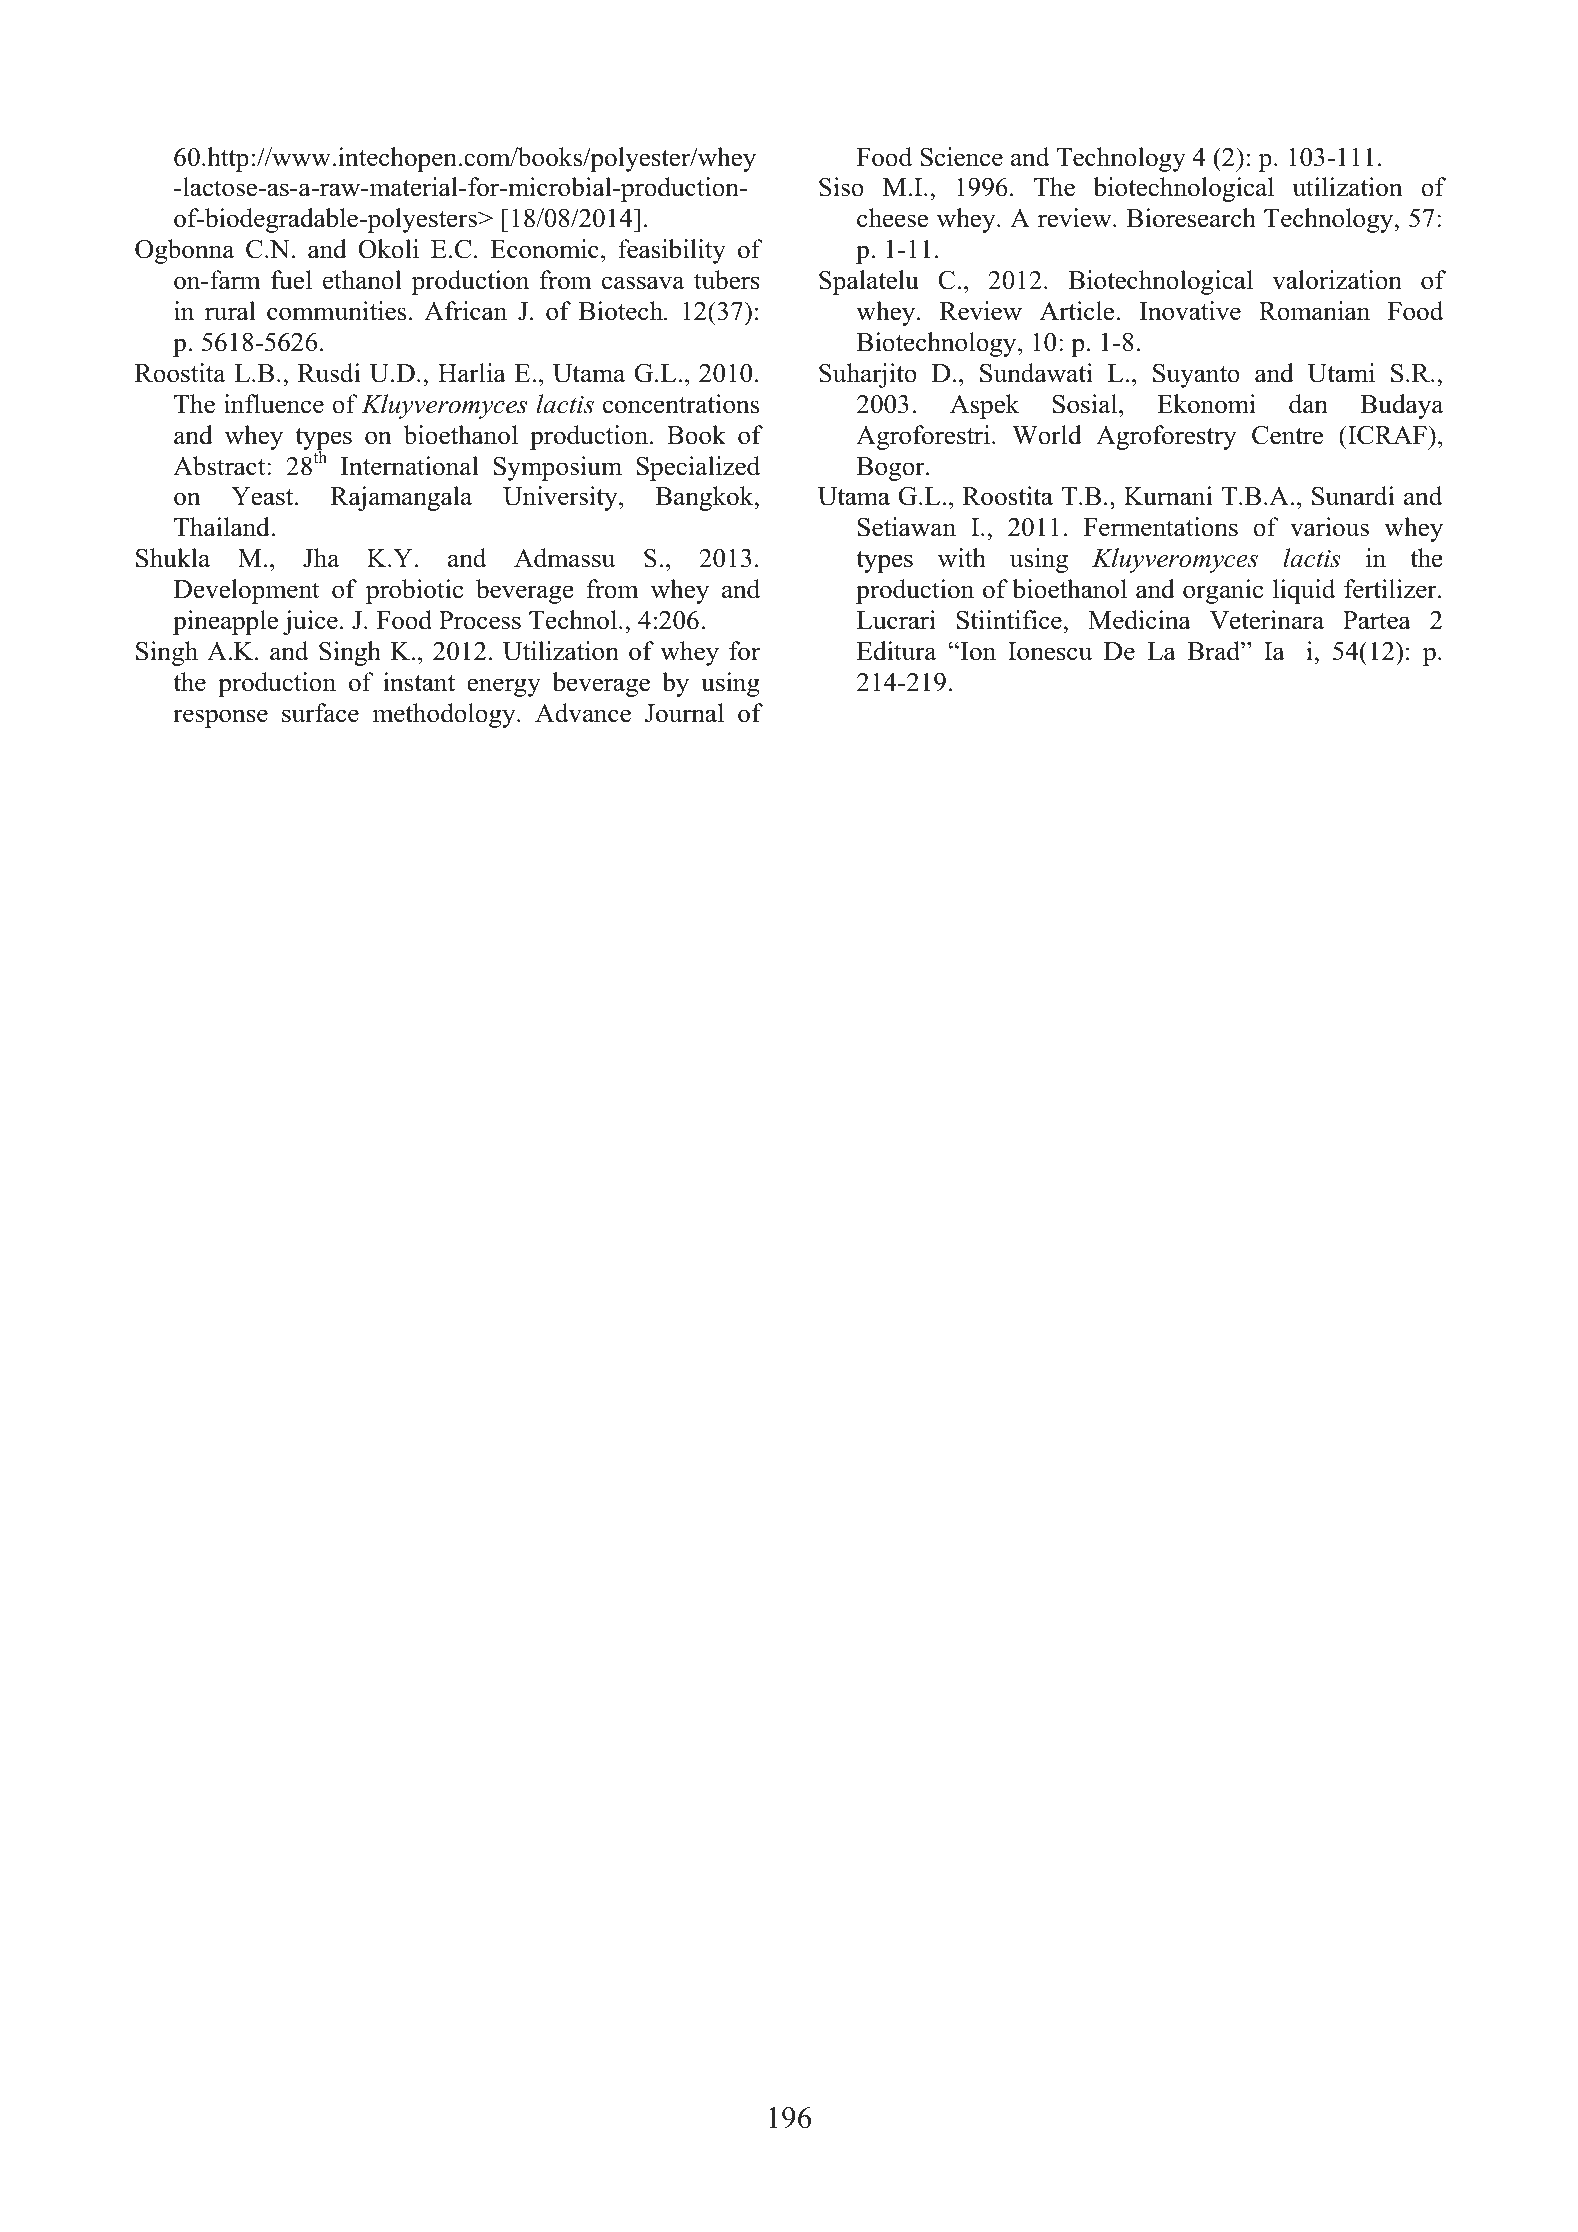 This screenshot has height=2232, width=1578. What do you see at coordinates (962, 558) in the screenshot?
I see `with` at bounding box center [962, 558].
